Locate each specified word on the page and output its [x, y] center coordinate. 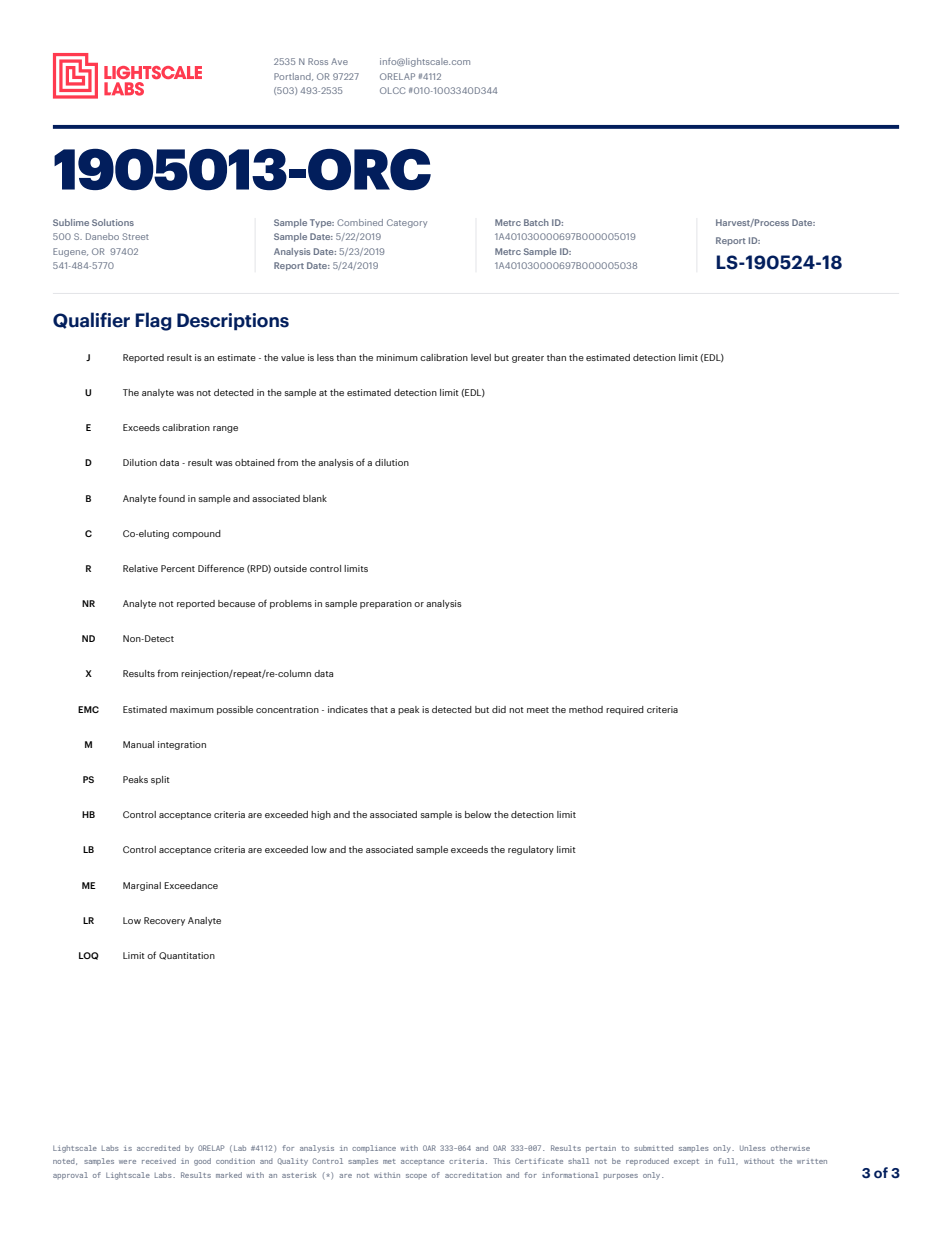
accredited [158, 1148]
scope [416, 1176]
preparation [386, 604]
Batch [536, 222]
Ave [339, 61]
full [728, 1161]
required [625, 710]
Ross [318, 61]
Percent [178, 568]
